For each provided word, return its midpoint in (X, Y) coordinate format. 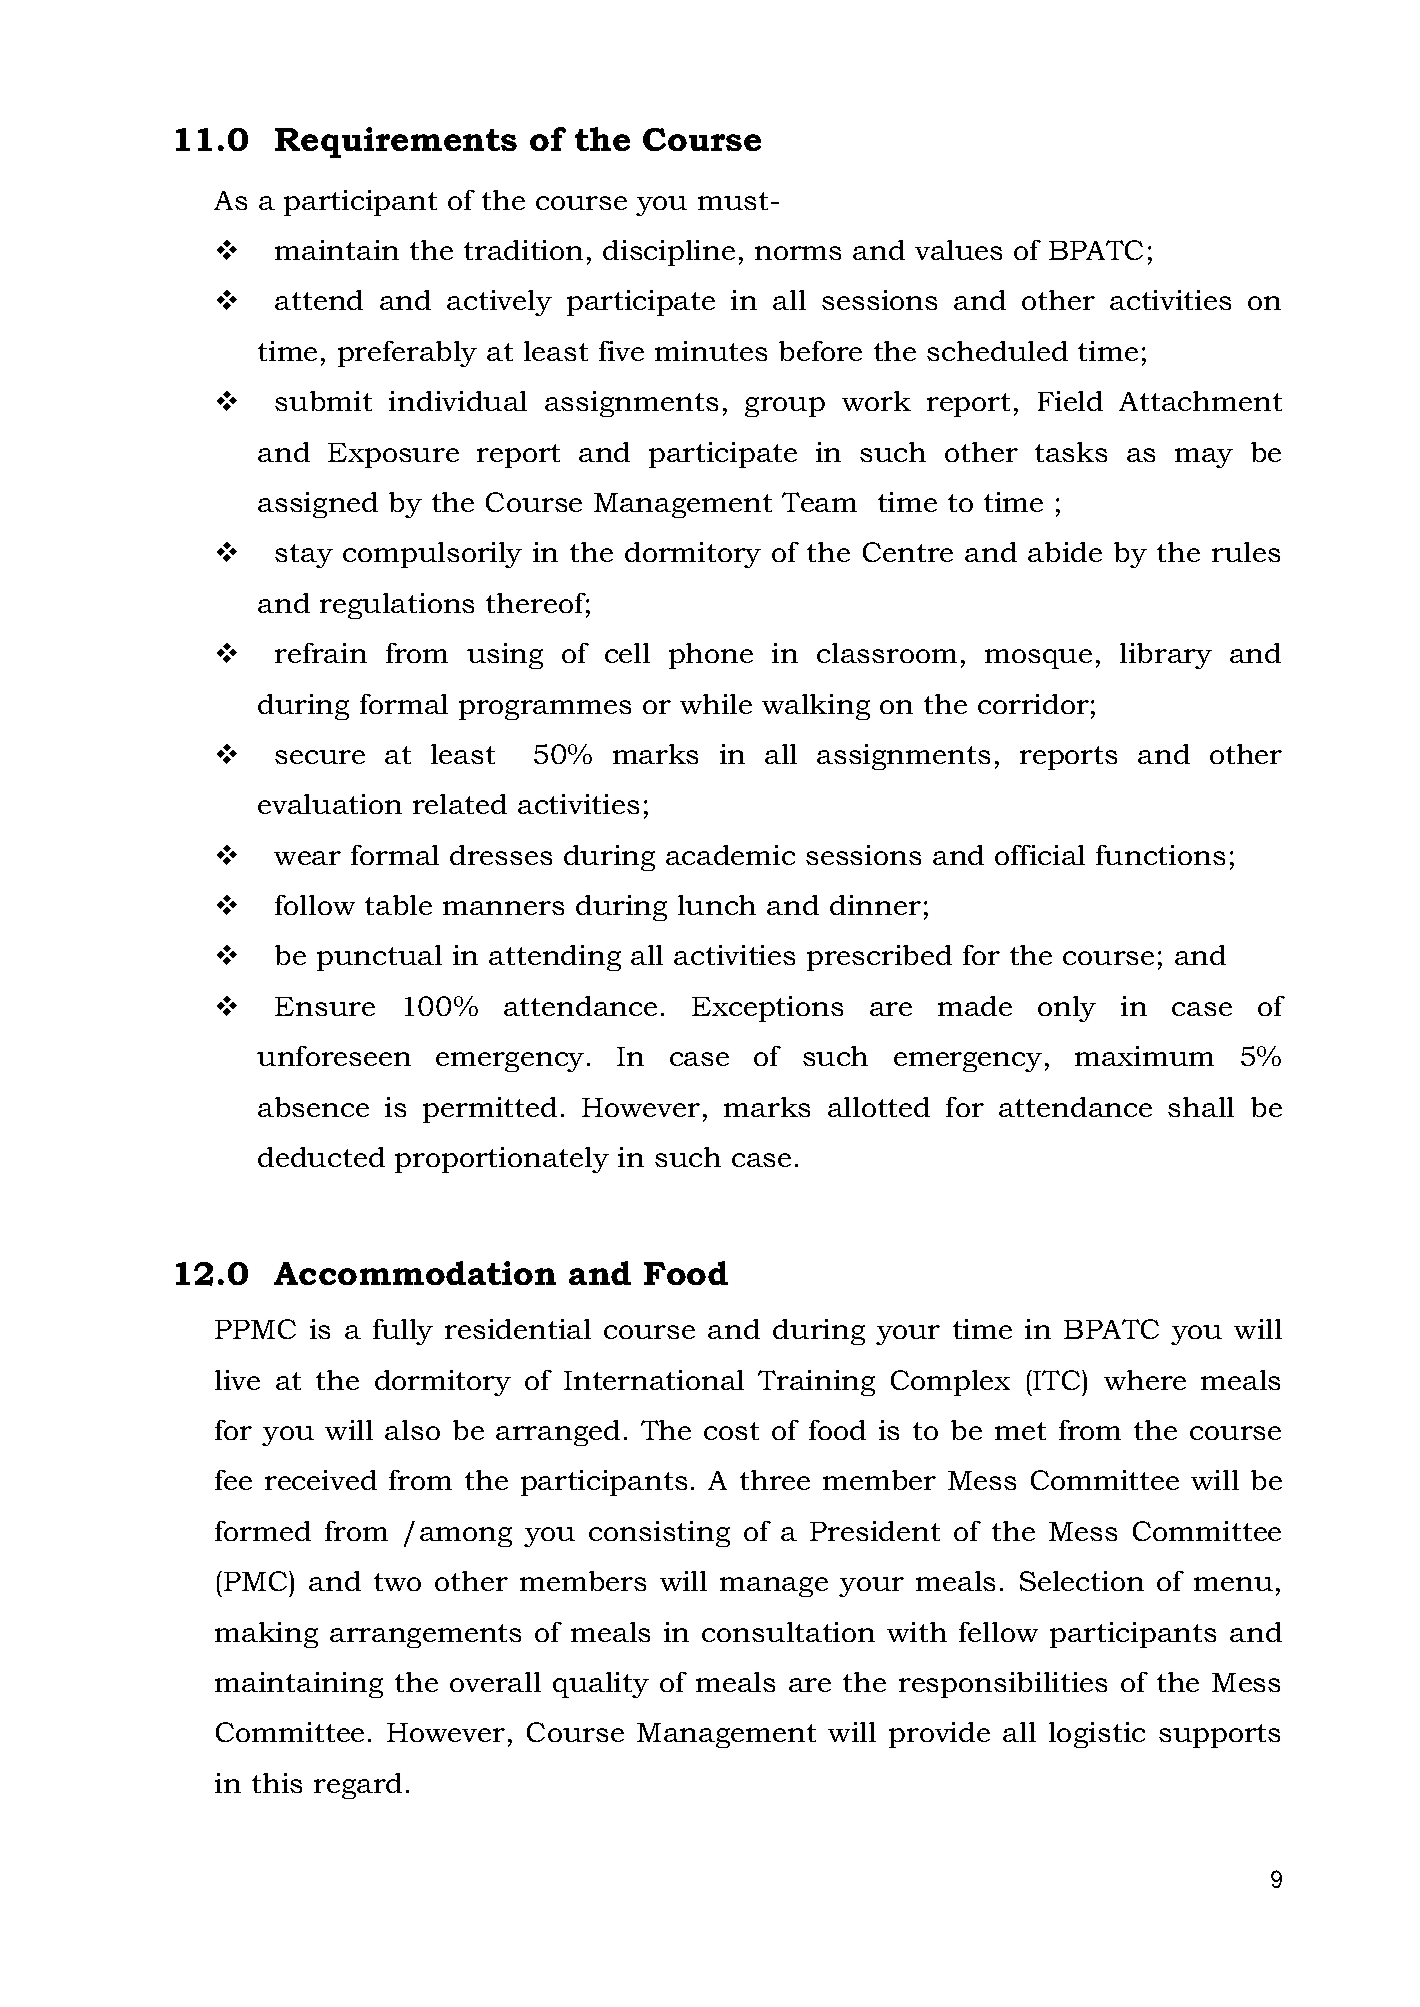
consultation (788, 1632)
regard (358, 1786)
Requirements (396, 142)
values (958, 250)
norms (798, 253)
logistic (1097, 1735)
